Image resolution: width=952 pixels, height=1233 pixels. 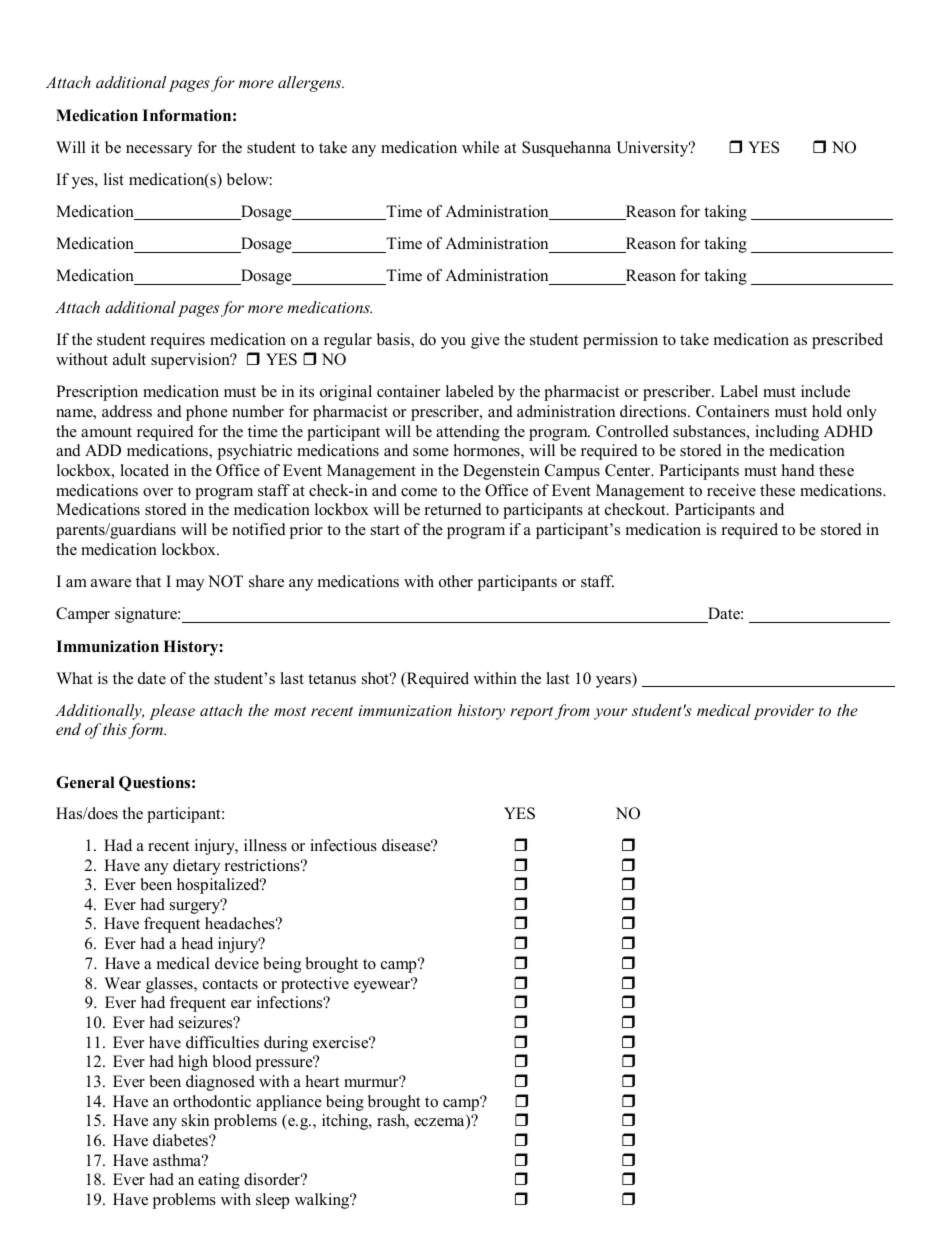 I want to click on while, so click(x=480, y=147).
